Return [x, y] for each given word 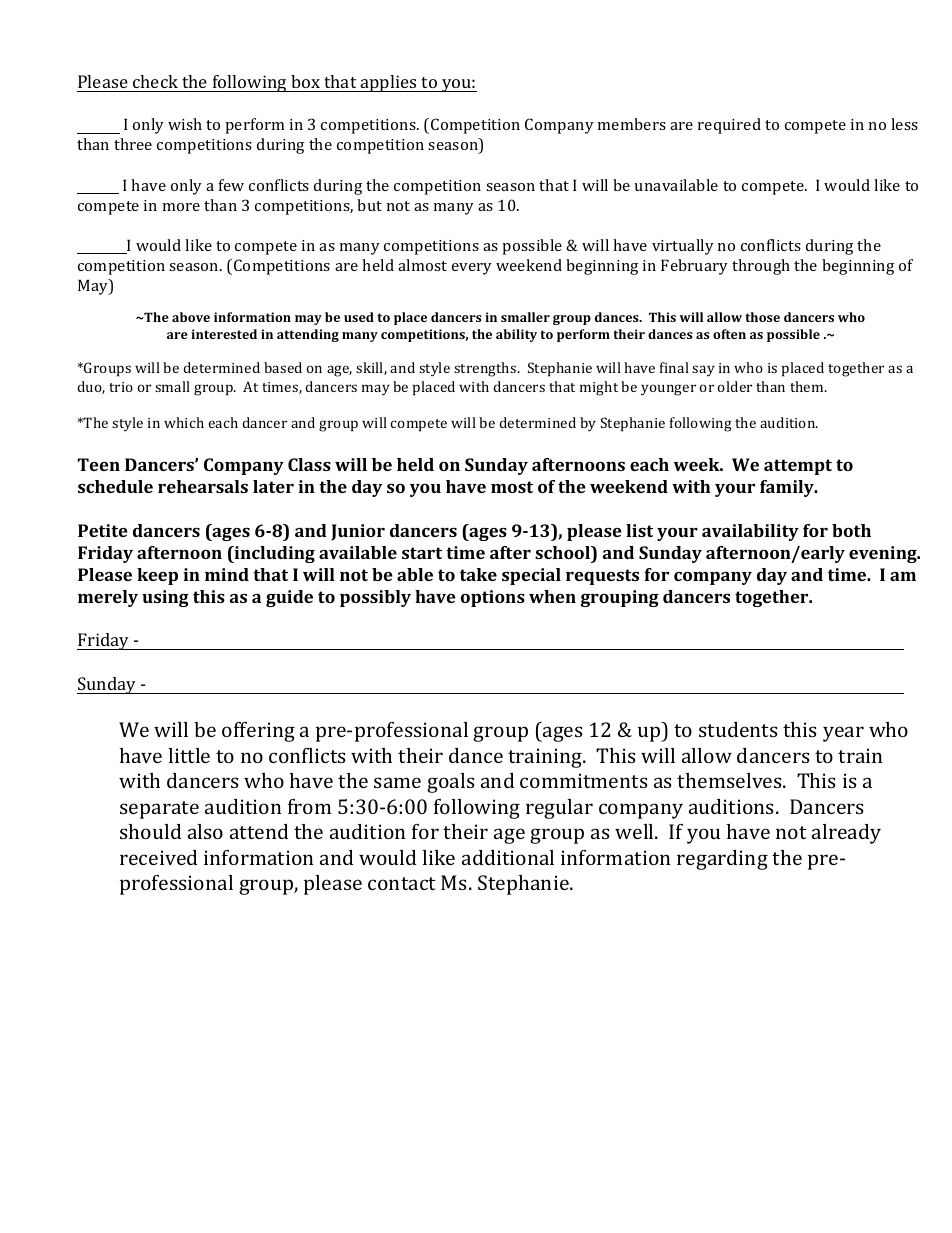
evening [884, 554]
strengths [486, 369]
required [729, 126]
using [165, 598]
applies [389, 83]
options [493, 598]
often [729, 334]
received [158, 857]
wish [185, 124]
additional [508, 857]
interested [224, 334]
